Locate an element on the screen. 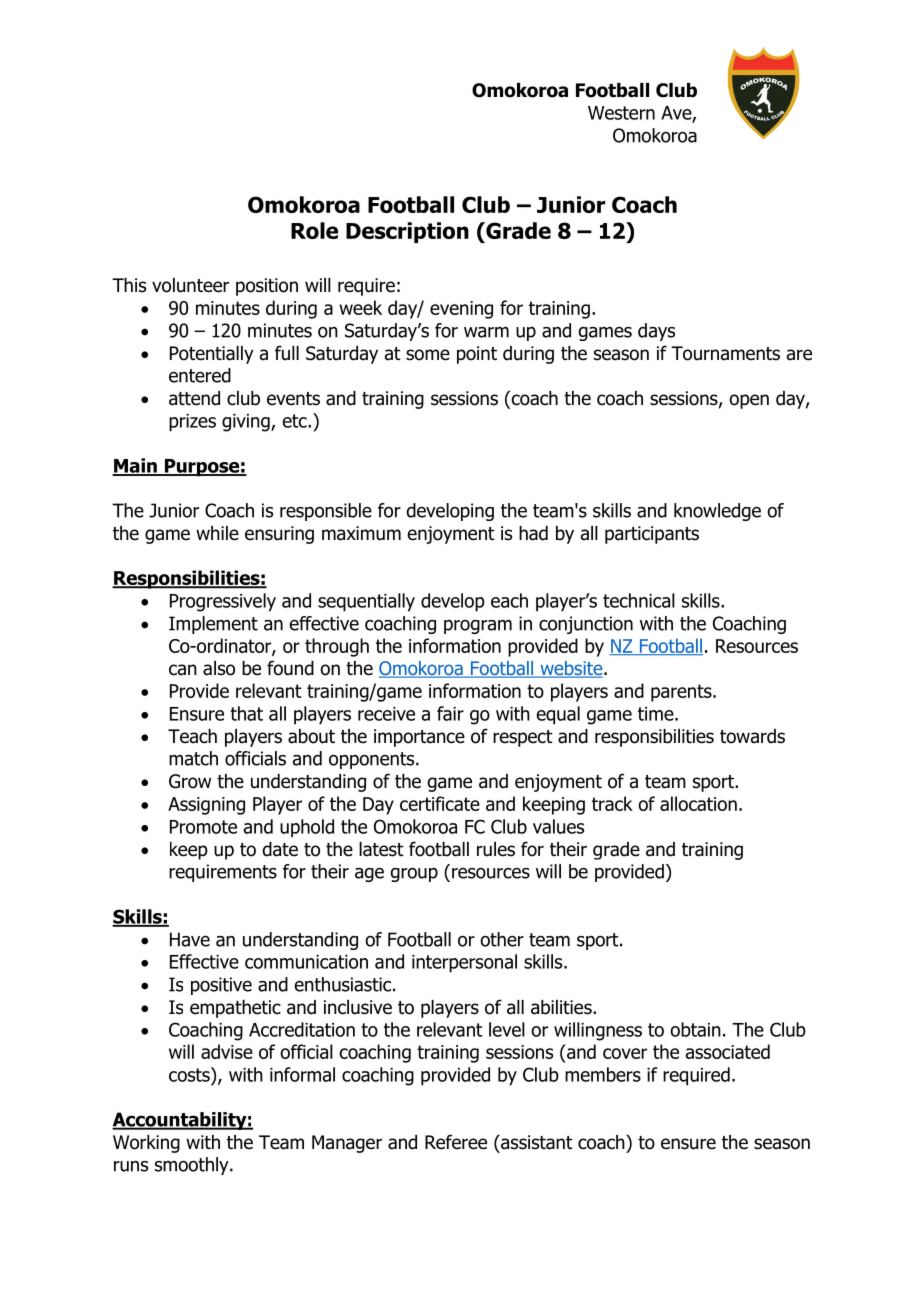 The width and height of the screenshot is (924, 1308). Role is located at coordinates (314, 230).
